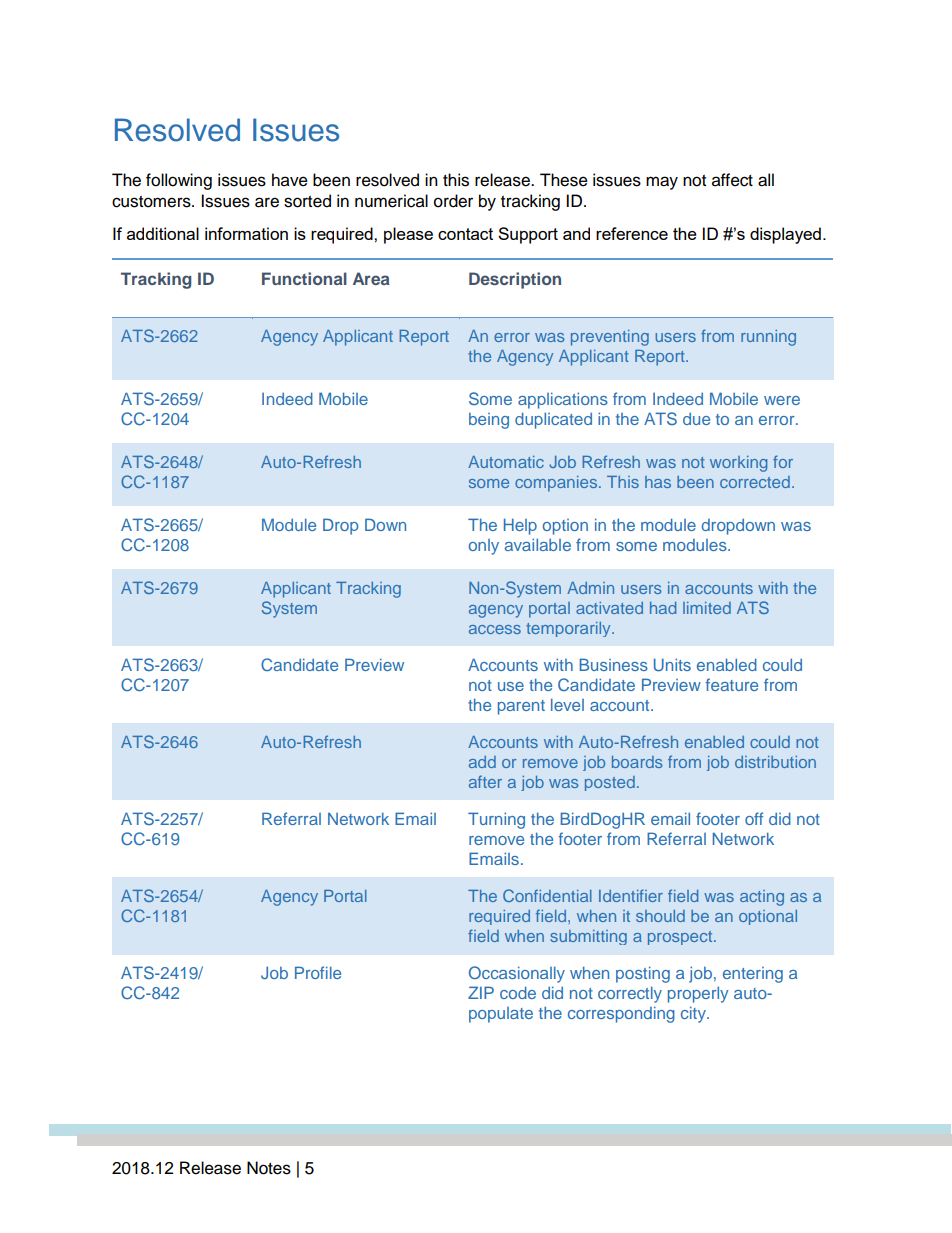 This document has width=952, height=1233. What do you see at coordinates (732, 684) in the document?
I see `feature` at bounding box center [732, 684].
